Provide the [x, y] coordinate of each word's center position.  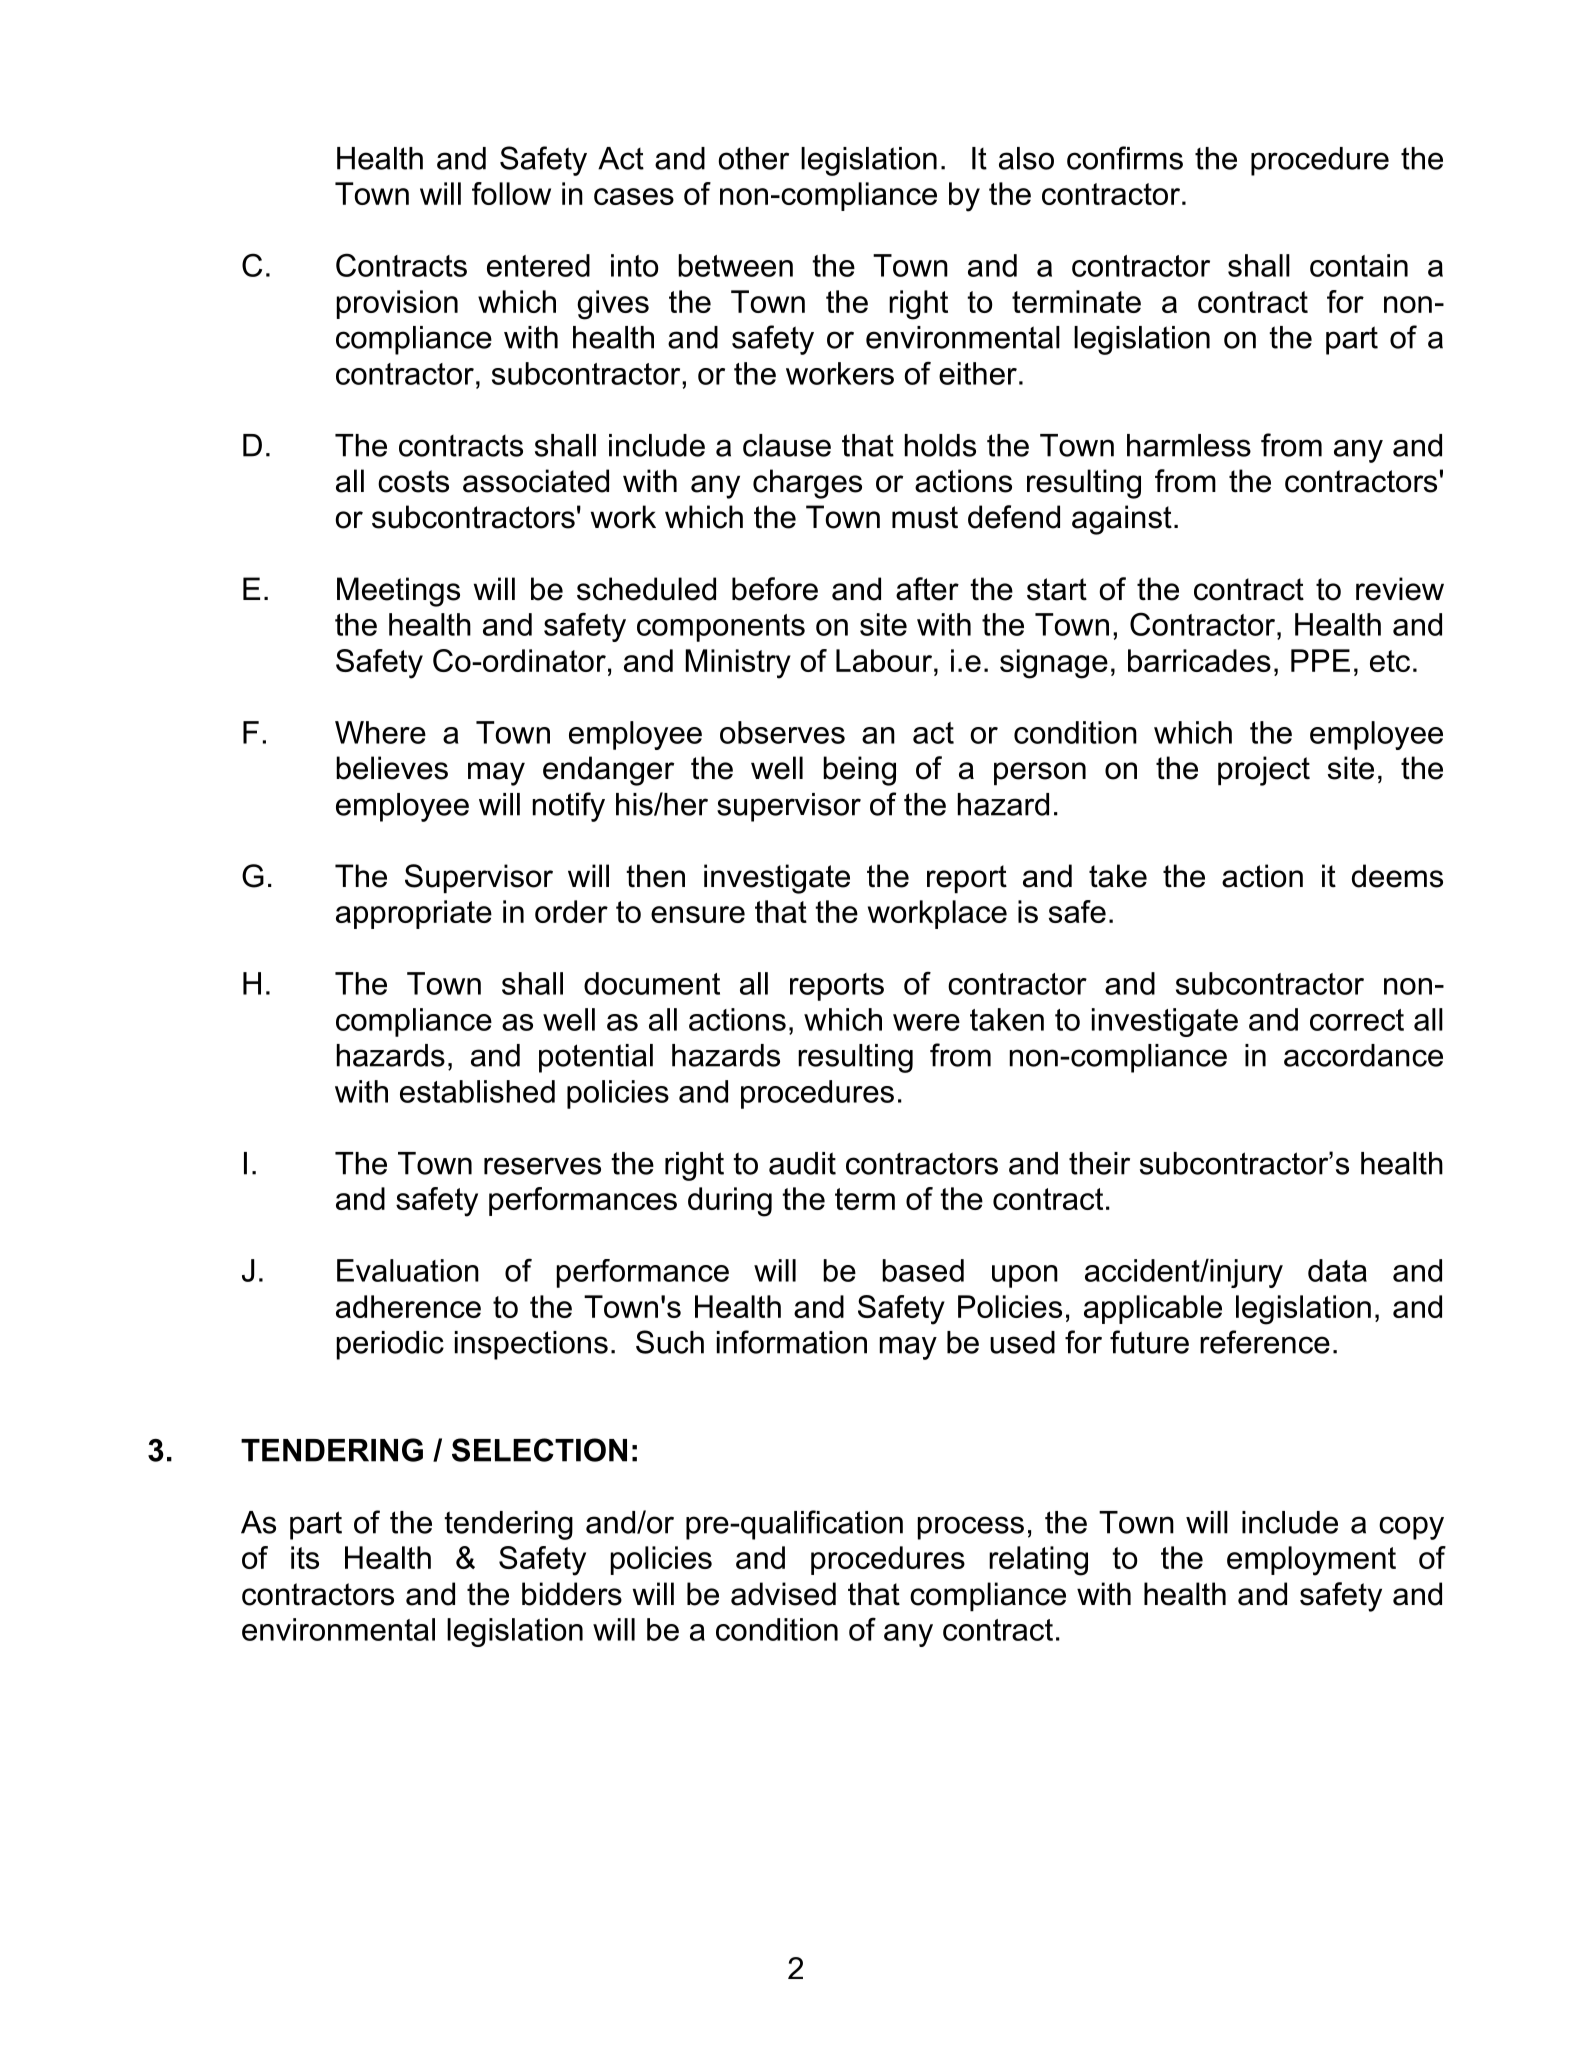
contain [1359, 265]
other [753, 158]
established [477, 1091]
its [305, 1557]
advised [783, 1594]
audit [802, 1163]
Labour [884, 660]
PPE [1320, 660]
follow [511, 193]
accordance [1363, 1055]
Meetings [398, 592]
